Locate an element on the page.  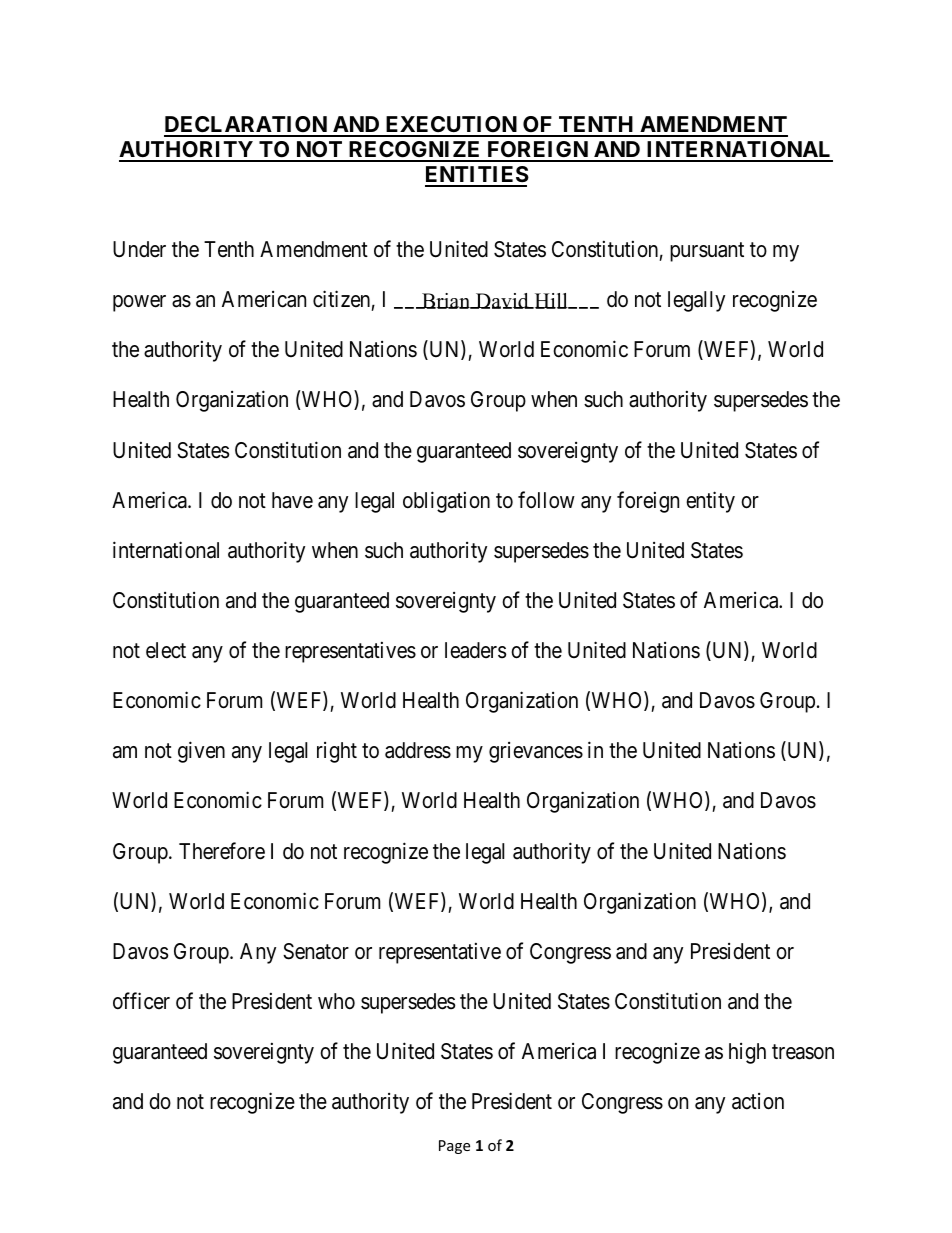
Page is located at coordinates (454, 1147).
